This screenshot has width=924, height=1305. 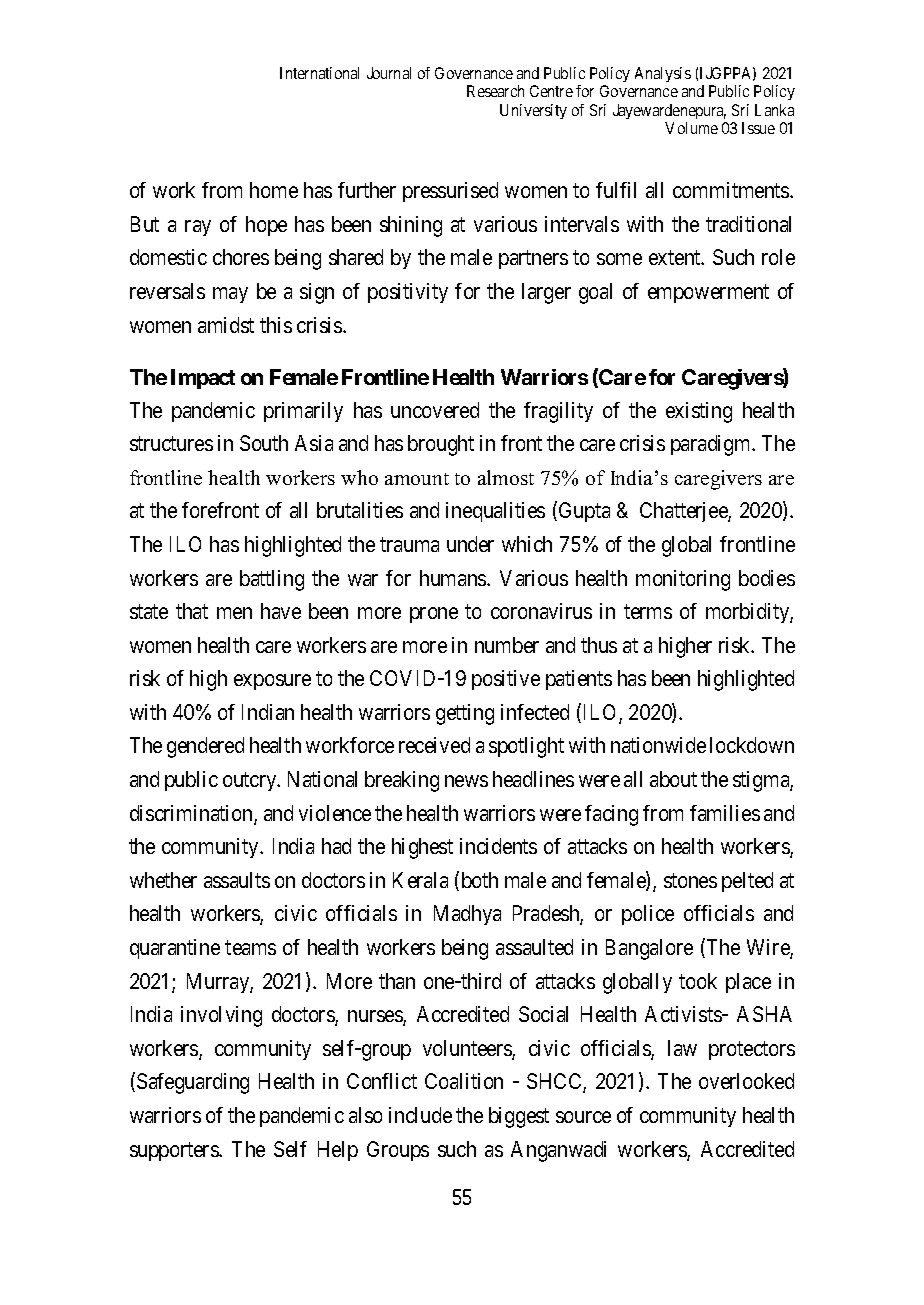 What do you see at coordinates (434, 615) in the screenshot?
I see `prone` at bounding box center [434, 615].
